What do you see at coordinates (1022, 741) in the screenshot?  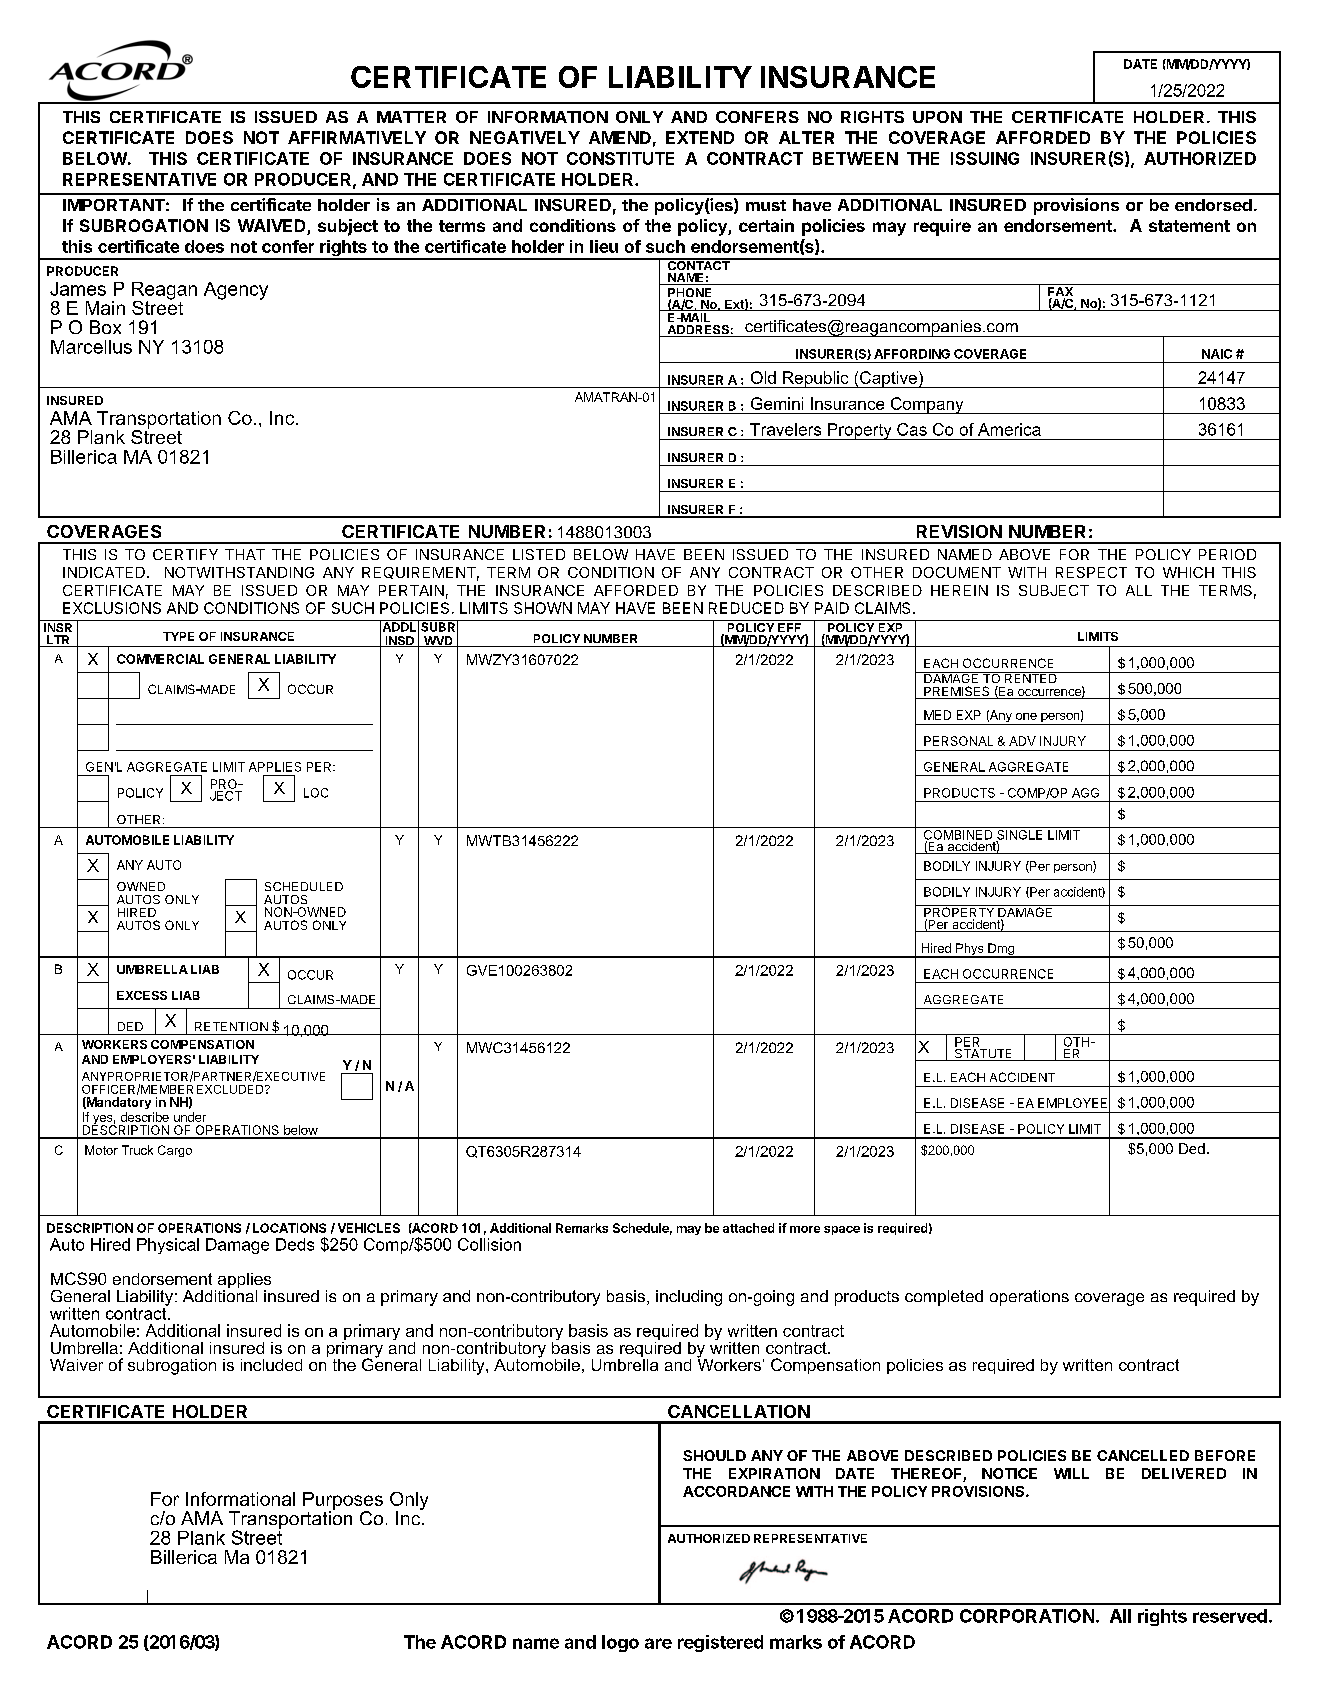 I see `ADV` at bounding box center [1022, 741].
